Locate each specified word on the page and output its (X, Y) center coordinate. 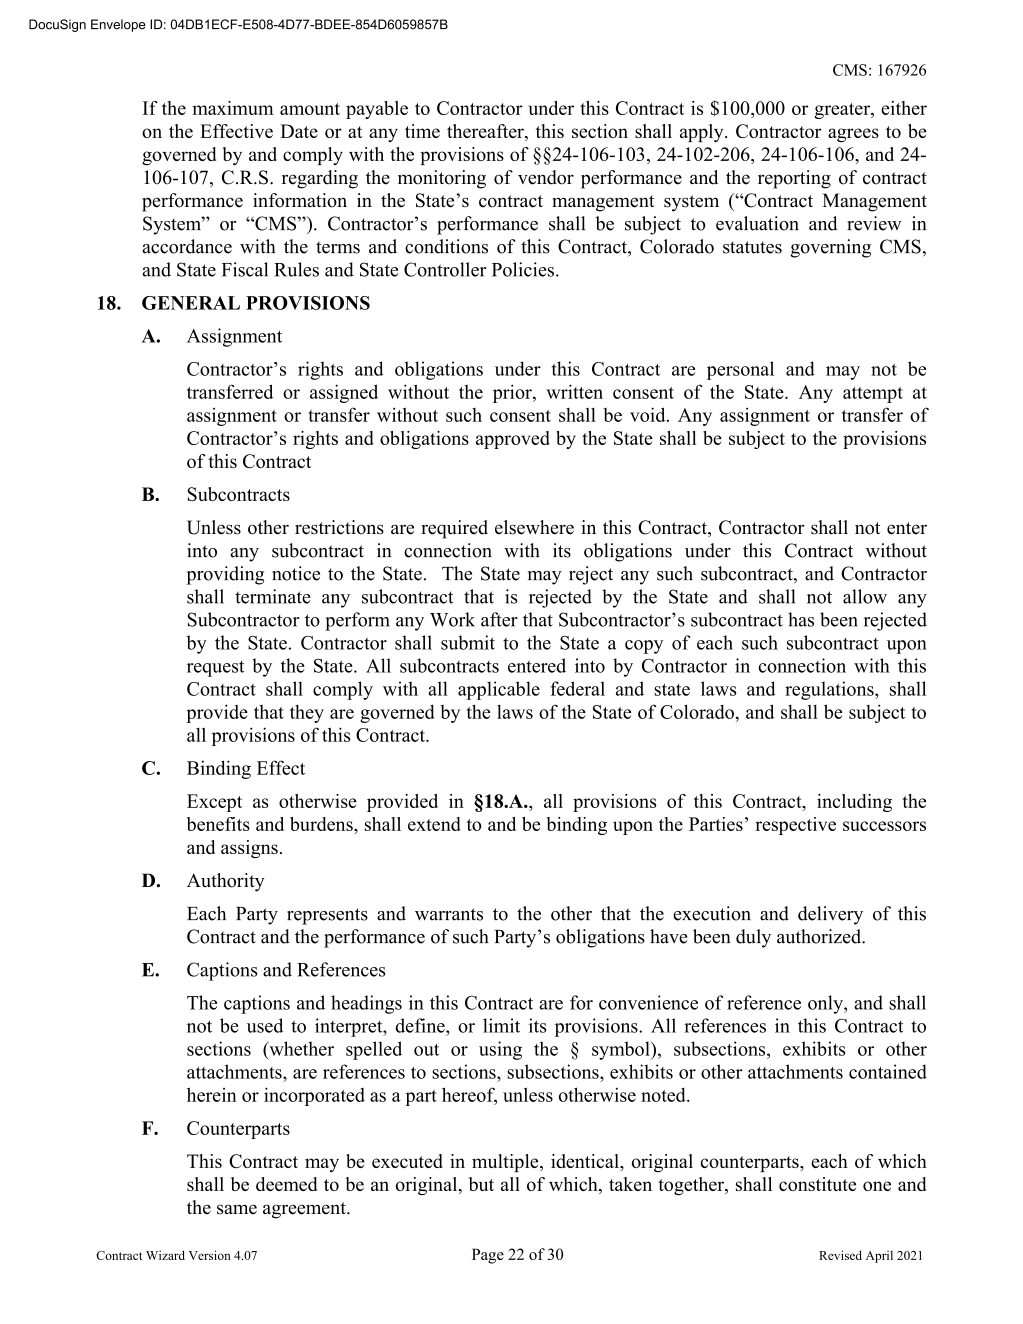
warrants (449, 914)
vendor (546, 177)
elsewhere (534, 527)
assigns (249, 849)
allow (865, 596)
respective (795, 826)
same (237, 1209)
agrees (853, 135)
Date (299, 131)
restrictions (339, 527)
